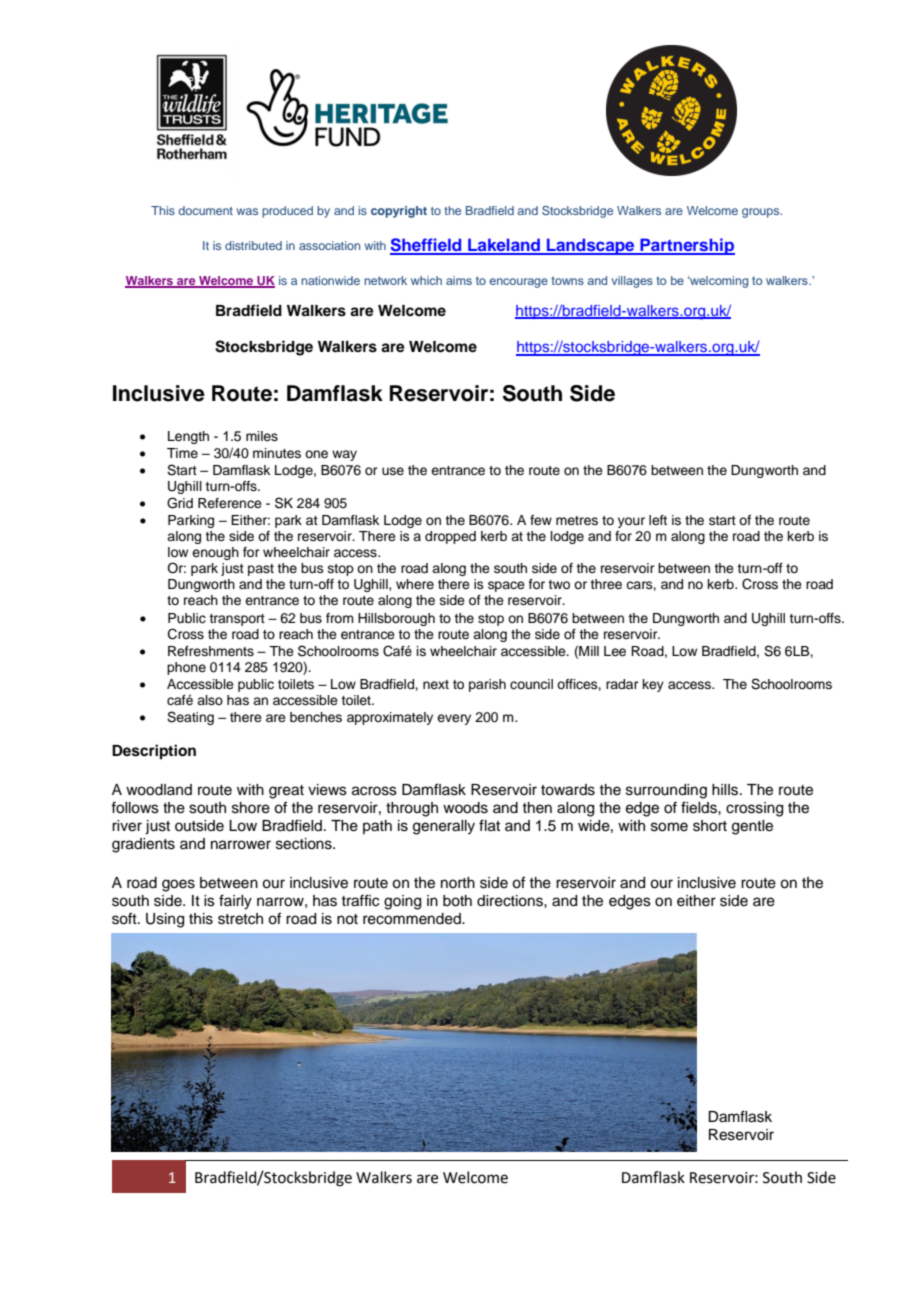  Describe the element at coordinates (457, 901) in the screenshot. I see `both` at that location.
